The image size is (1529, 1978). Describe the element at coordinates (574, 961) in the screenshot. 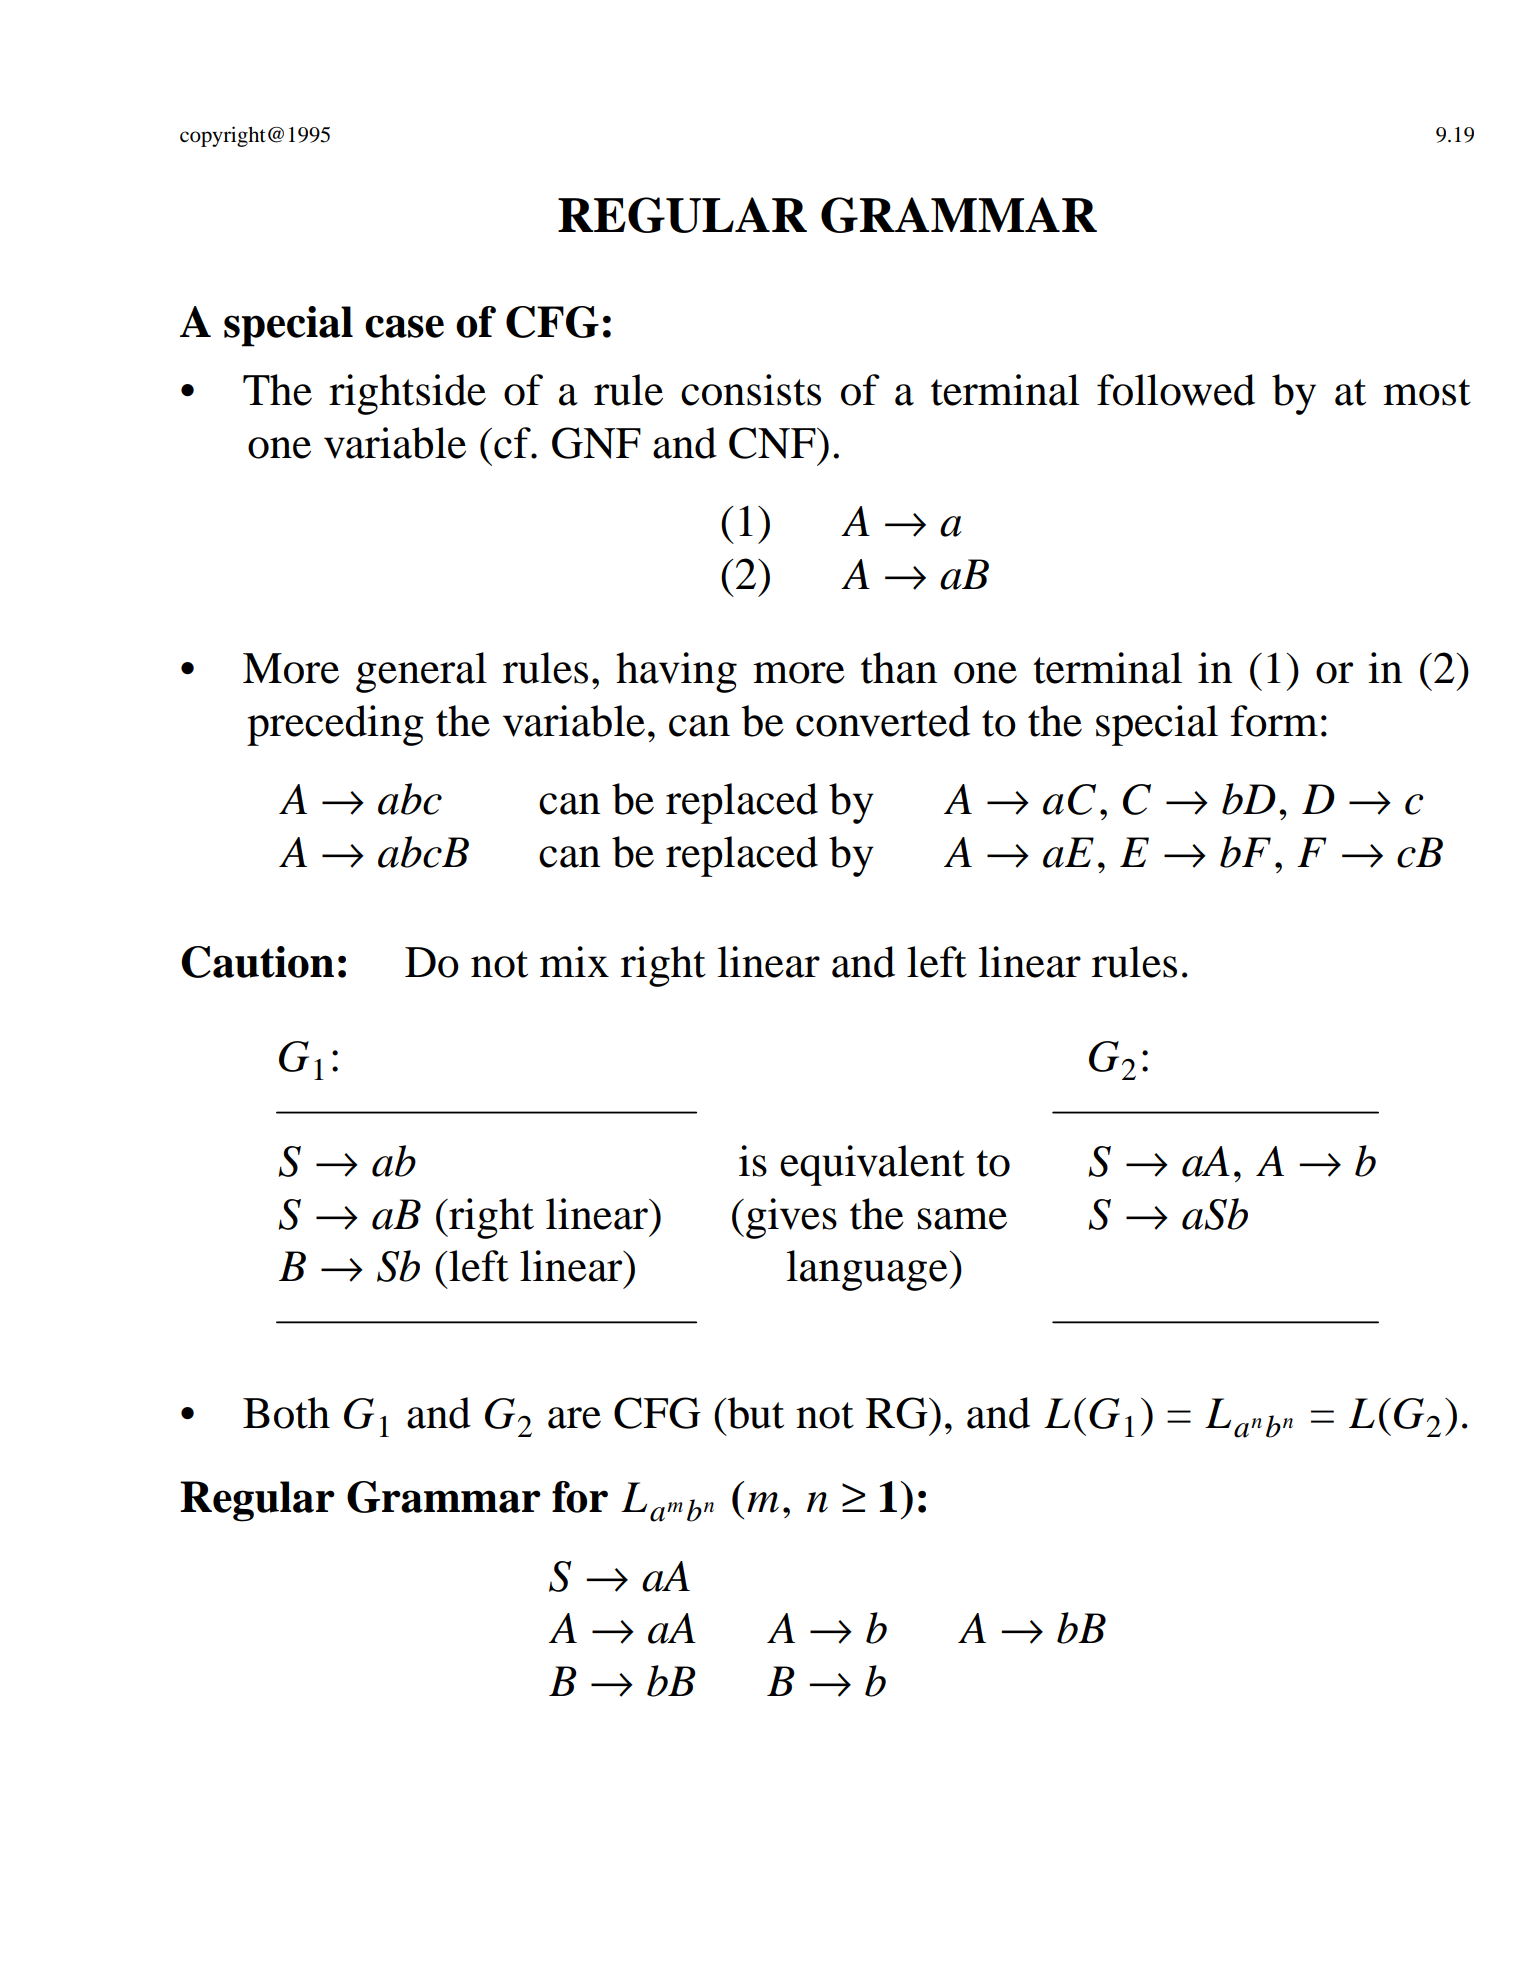

I see `mix` at that location.
